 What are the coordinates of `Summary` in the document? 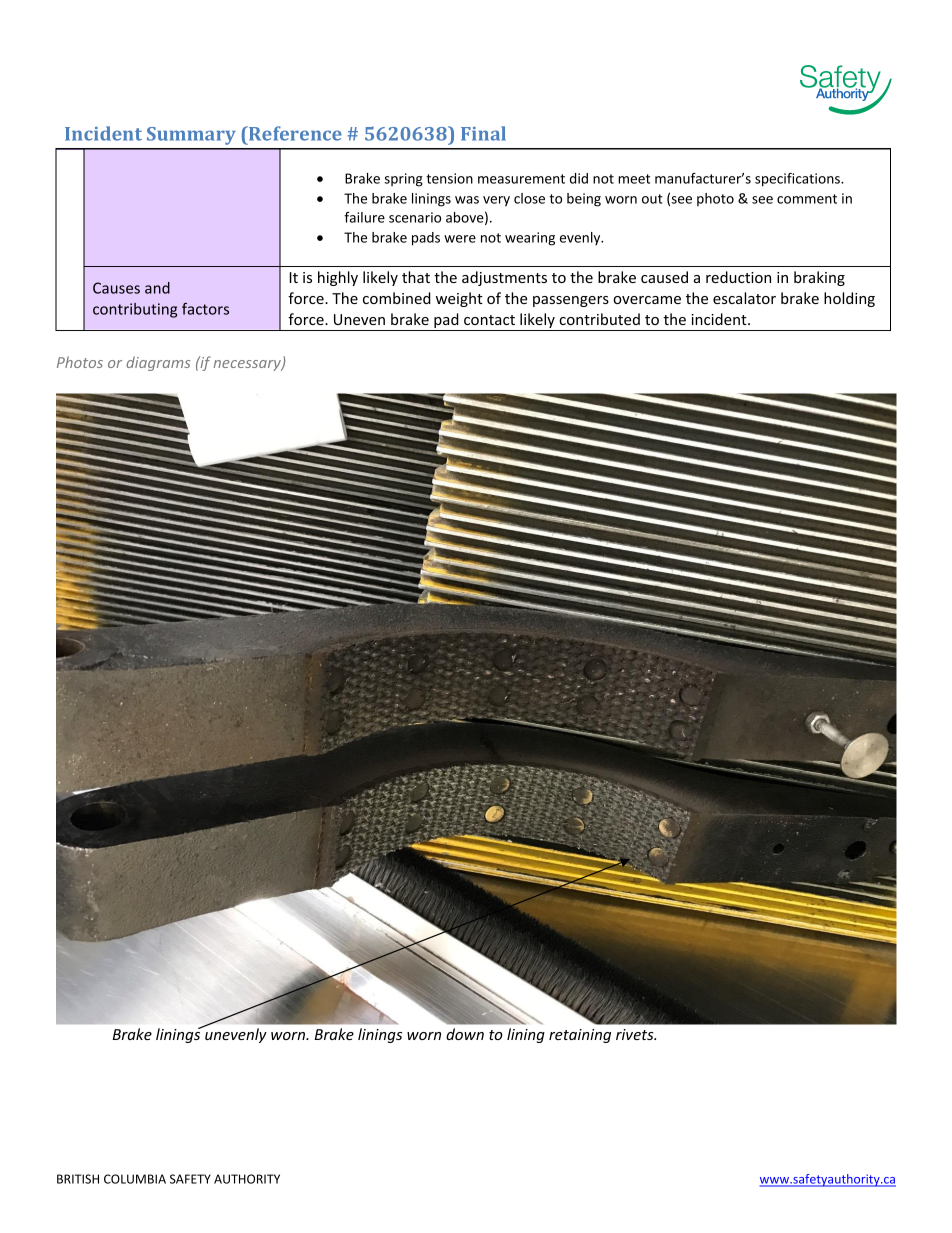 It's located at (191, 136).
